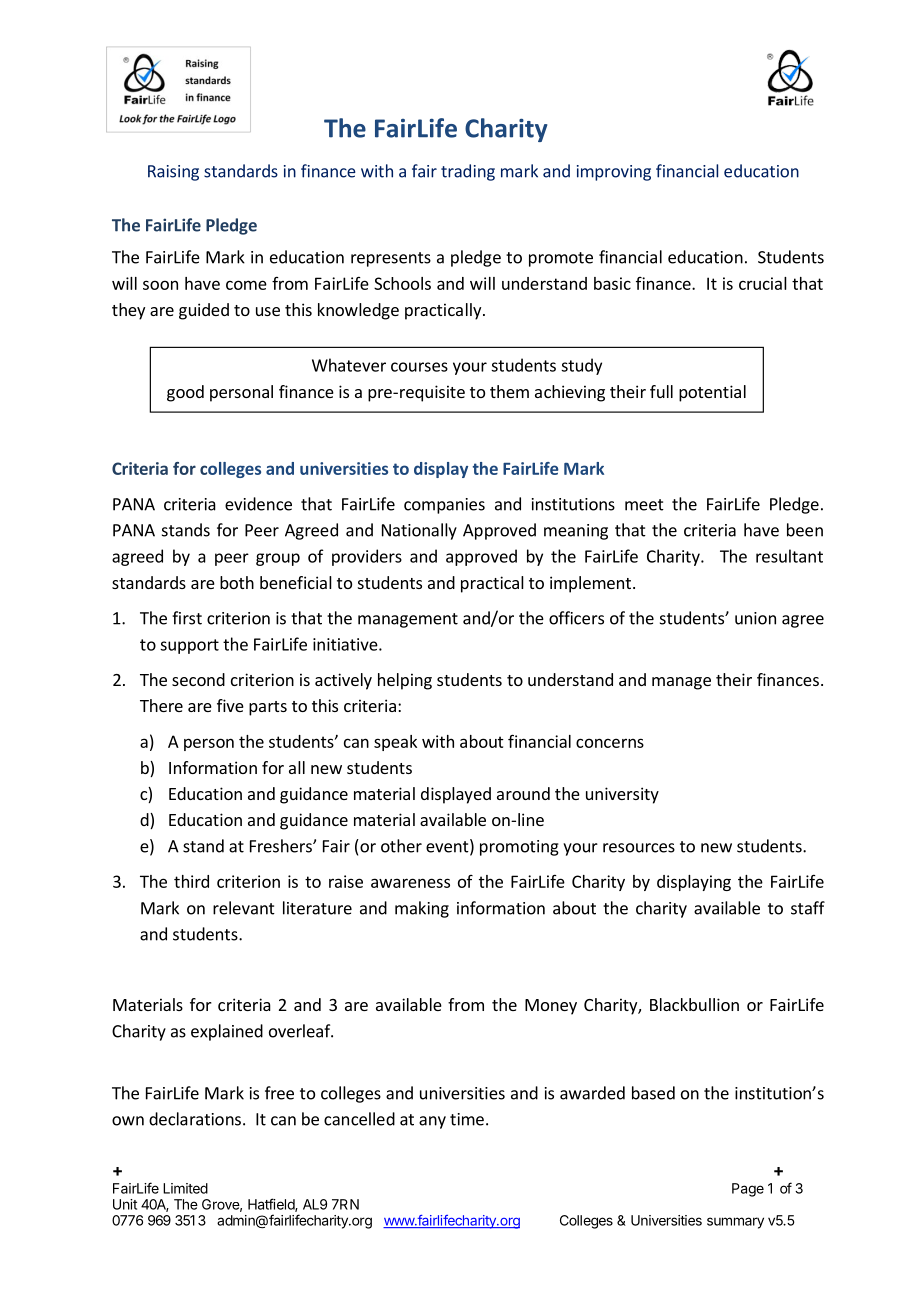 This screenshot has width=924, height=1308. Describe the element at coordinates (468, 172) in the screenshot. I see `trading` at that location.
